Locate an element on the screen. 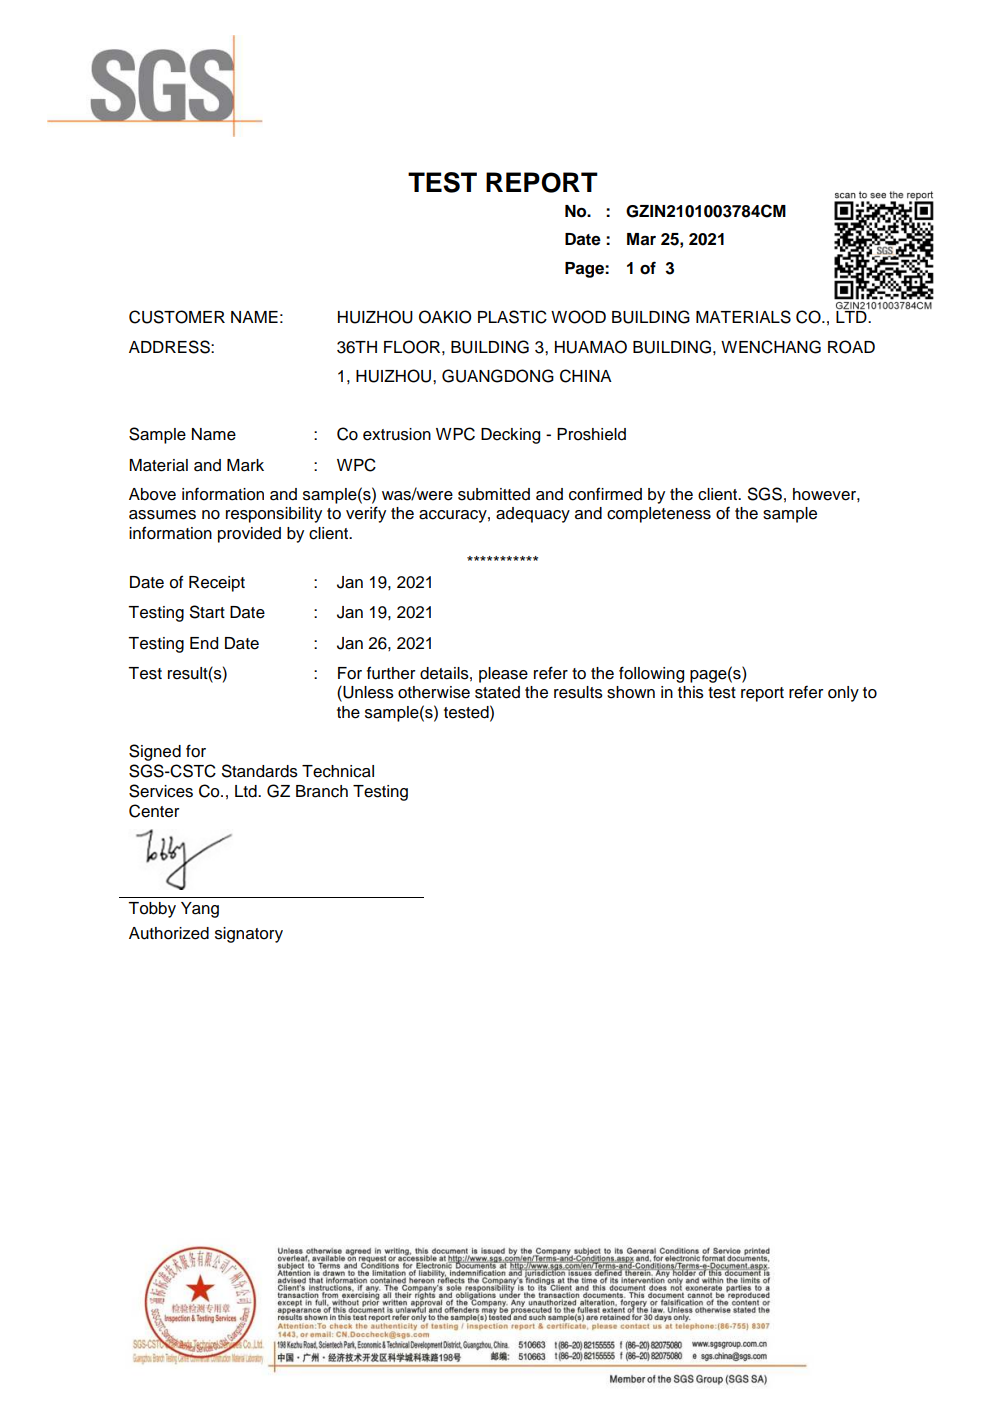 This screenshot has height=1423, width=1006. CUSTOMER is located at coordinates (177, 317).
